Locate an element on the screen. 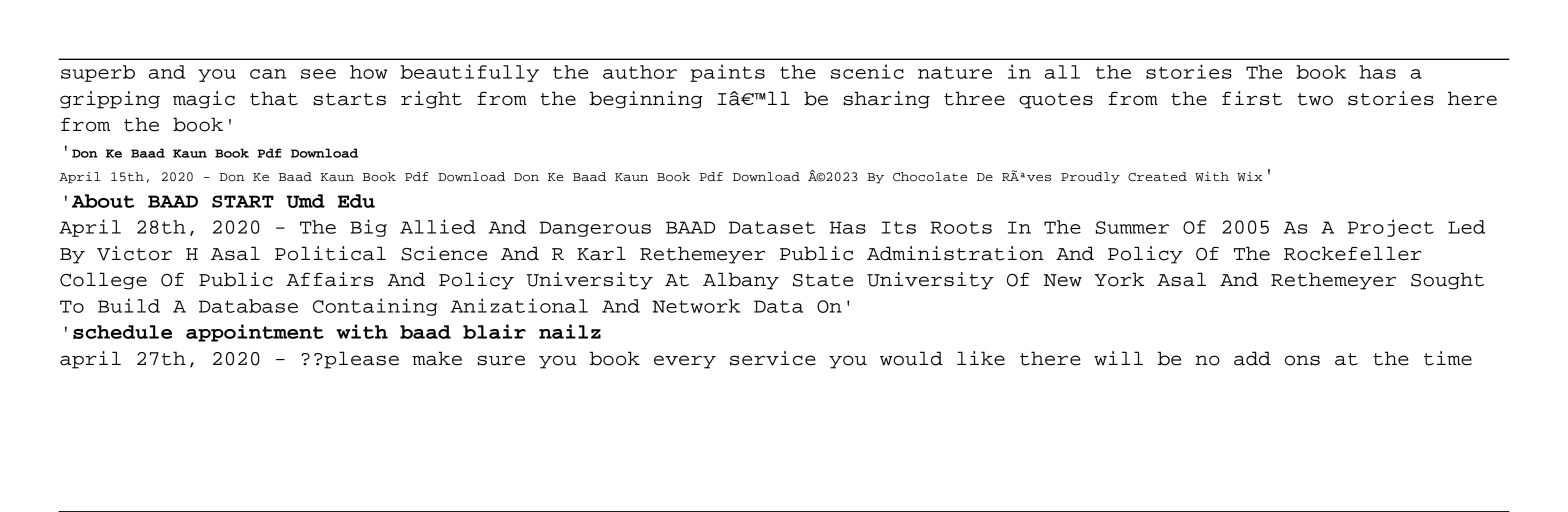 The width and height of the screenshot is (1568, 512). Network is located at coordinates (697, 306).
